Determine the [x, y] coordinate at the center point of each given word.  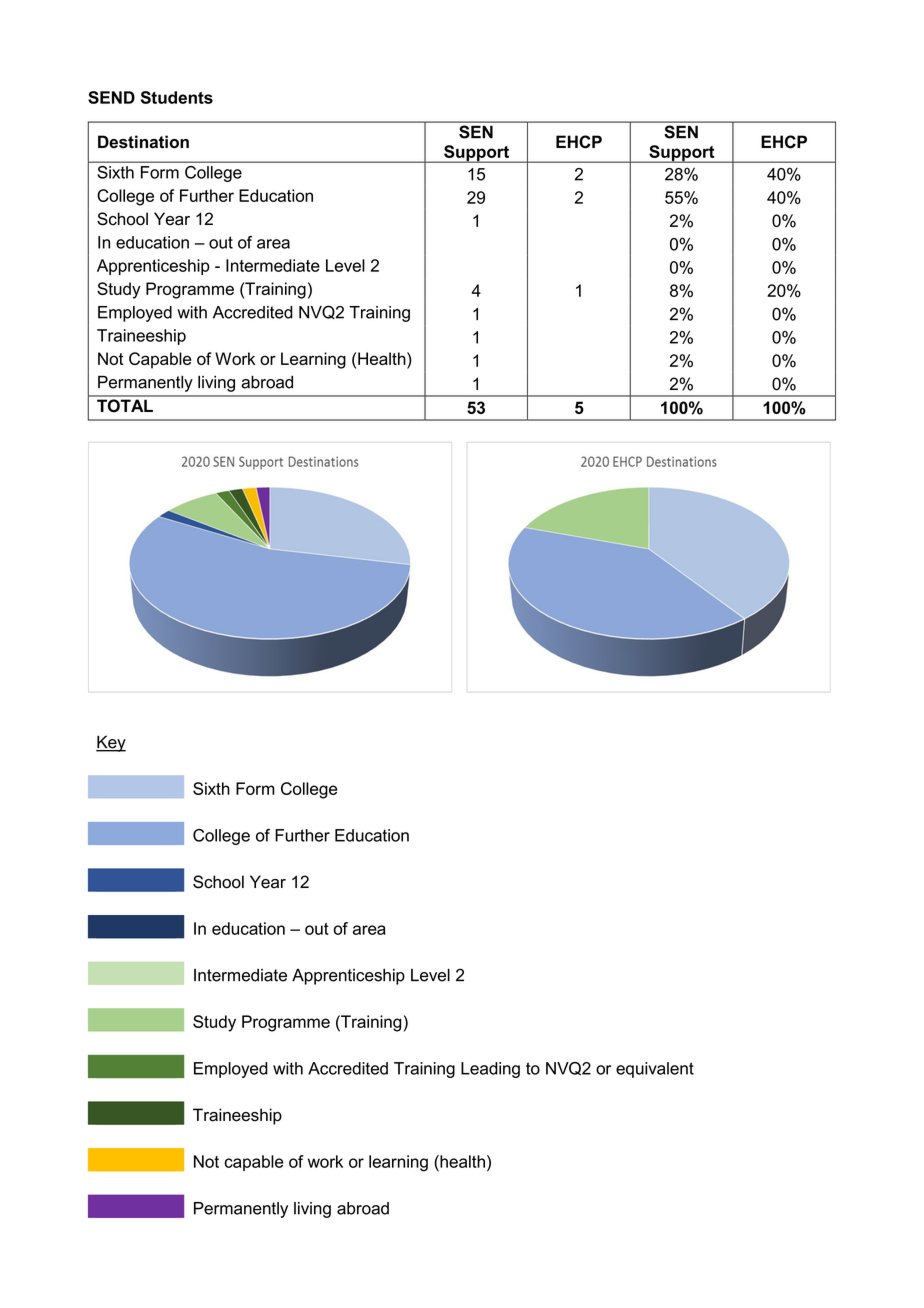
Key [111, 743]
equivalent [655, 1070]
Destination [143, 142]
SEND [111, 97]
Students [177, 97]
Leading [490, 1070]
